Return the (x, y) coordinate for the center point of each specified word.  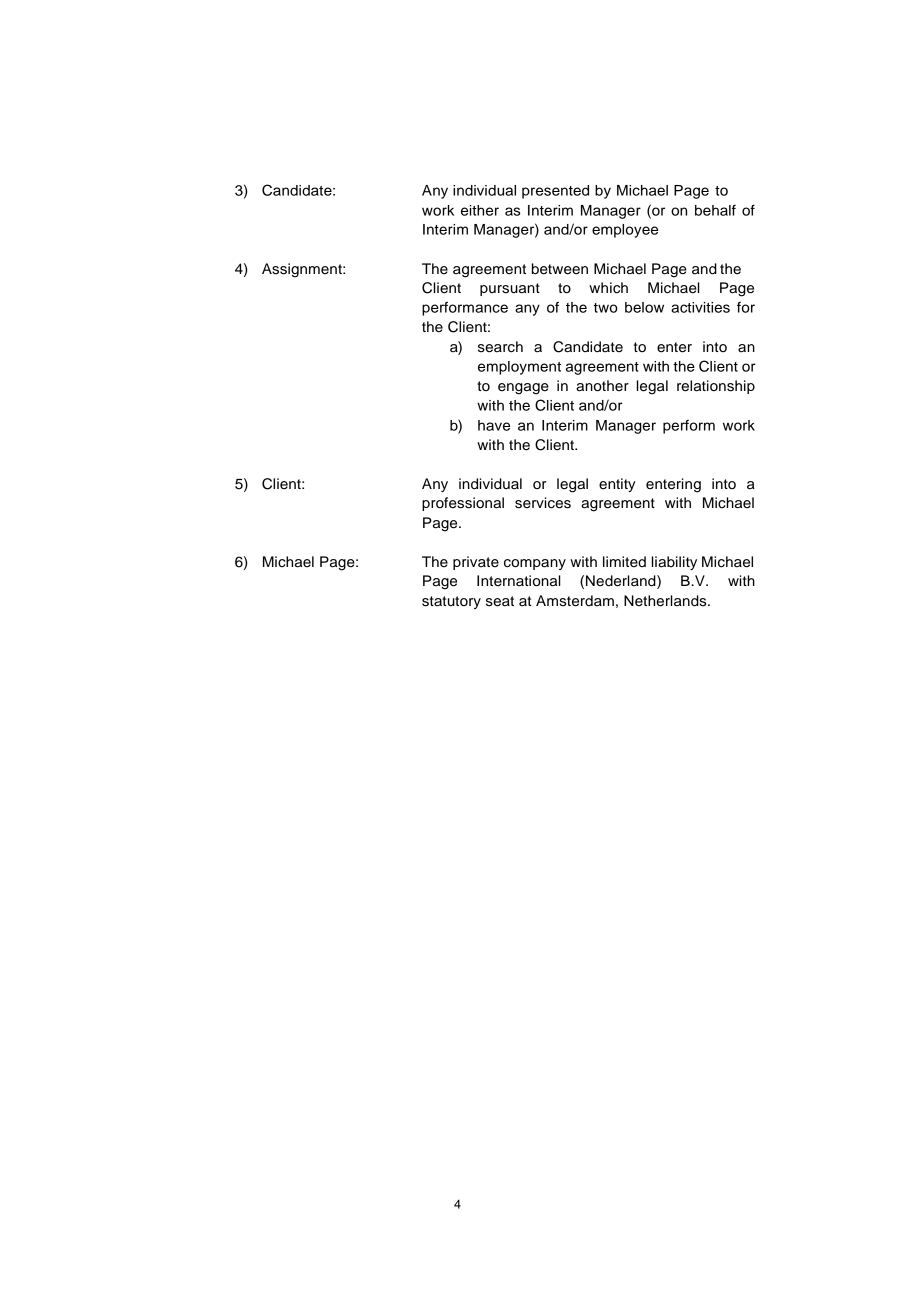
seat (500, 601)
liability (674, 563)
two (606, 308)
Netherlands (666, 601)
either (480, 210)
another (602, 386)
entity (617, 485)
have (494, 425)
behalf (715, 210)
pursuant (510, 289)
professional (463, 504)
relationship (716, 387)
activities (700, 307)
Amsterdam (575, 601)
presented (555, 192)
